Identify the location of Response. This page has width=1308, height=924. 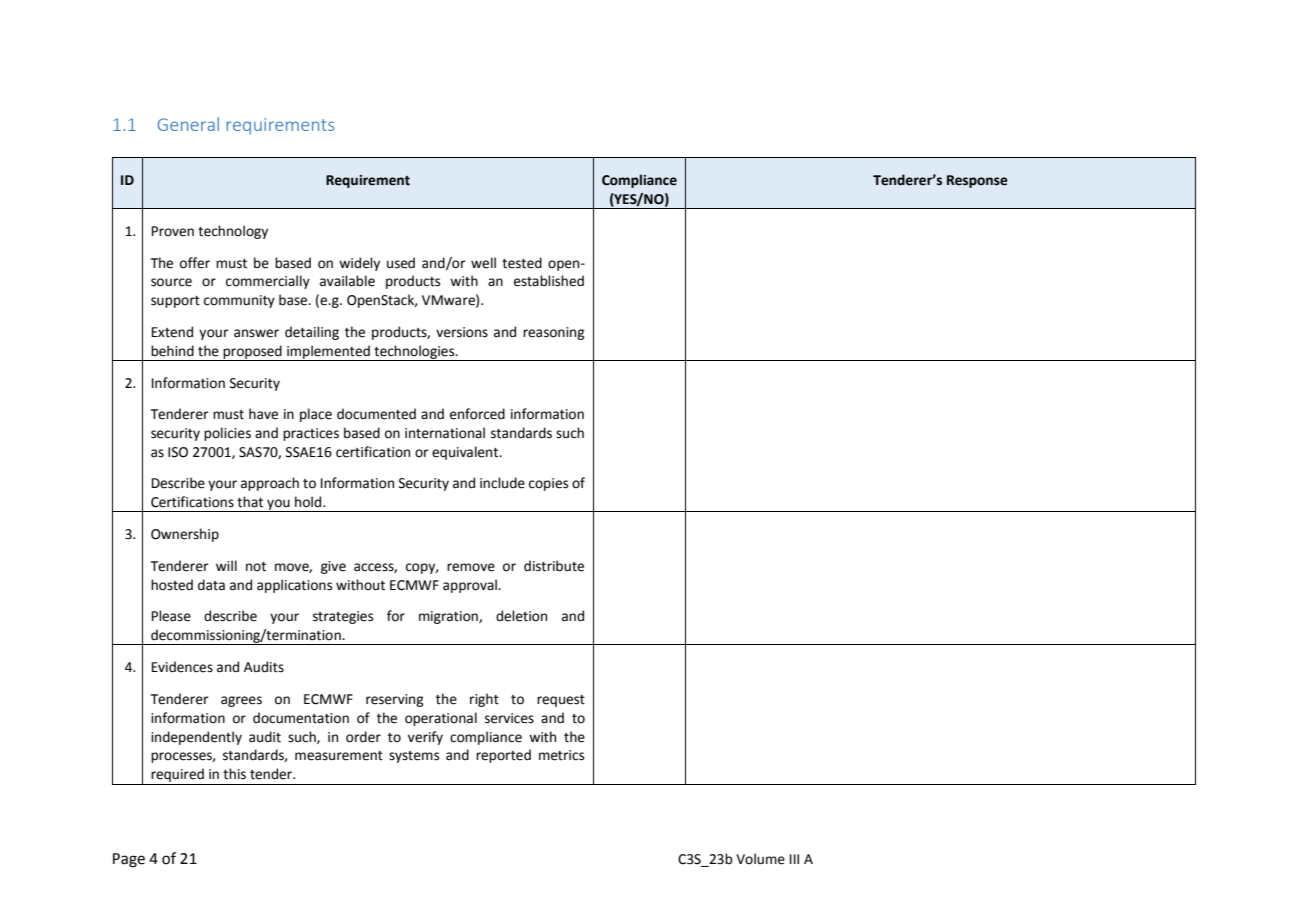
(977, 181).
